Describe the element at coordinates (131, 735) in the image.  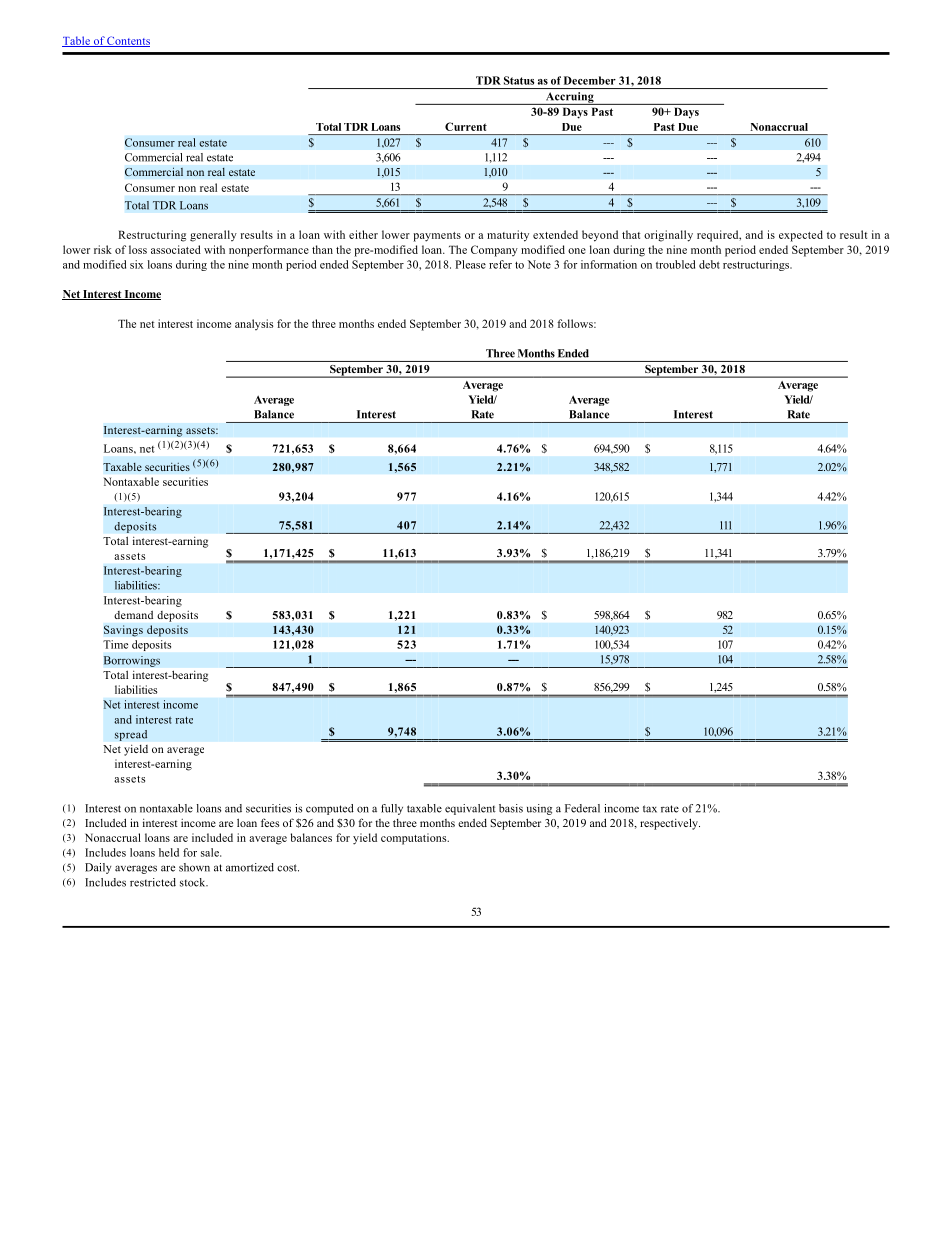
I see `spread` at that location.
